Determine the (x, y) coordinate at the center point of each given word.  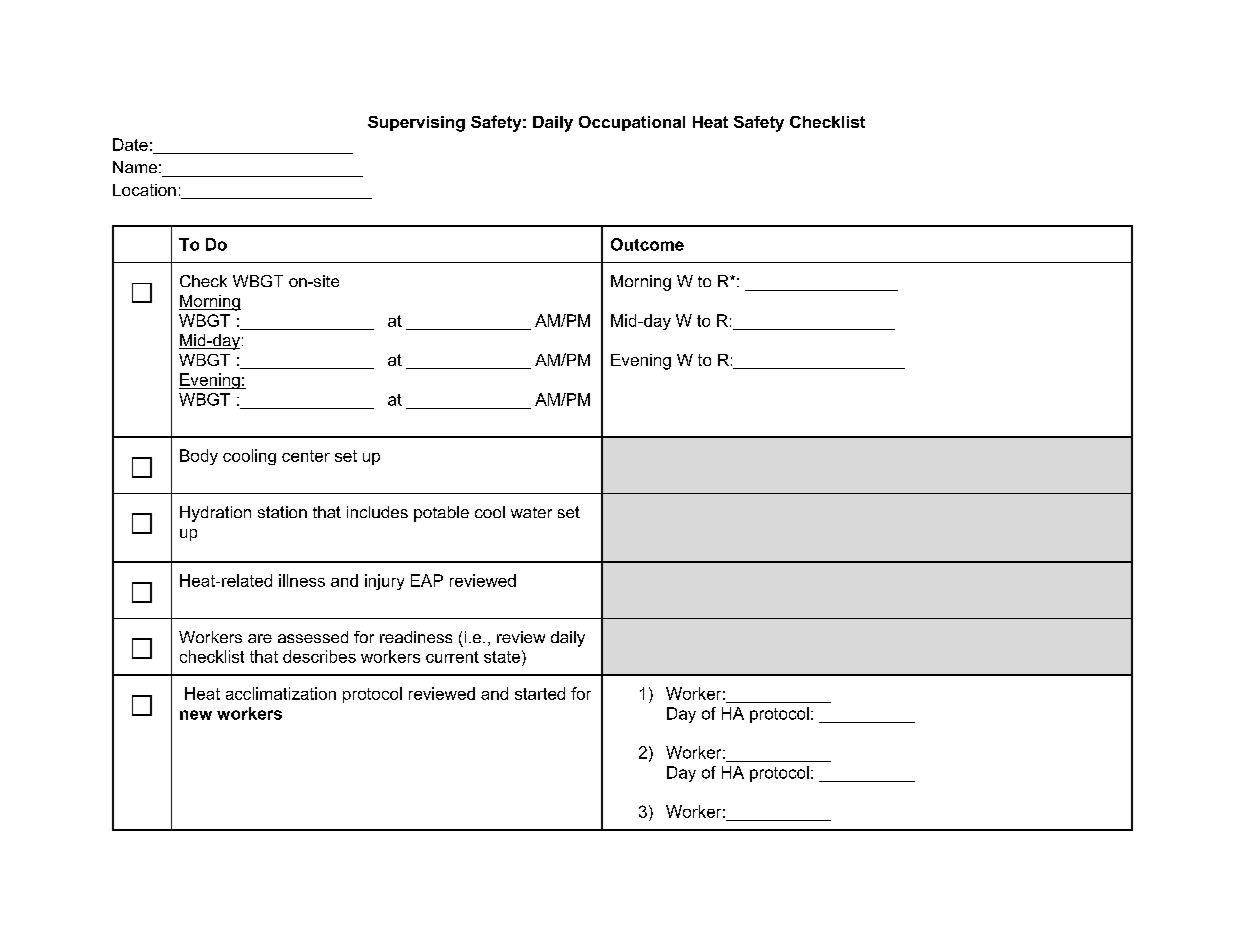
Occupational (632, 123)
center (306, 456)
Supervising (416, 124)
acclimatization (281, 693)
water (531, 512)
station (282, 512)
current (452, 657)
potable (441, 514)
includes (377, 512)
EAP (427, 580)
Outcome (647, 244)
